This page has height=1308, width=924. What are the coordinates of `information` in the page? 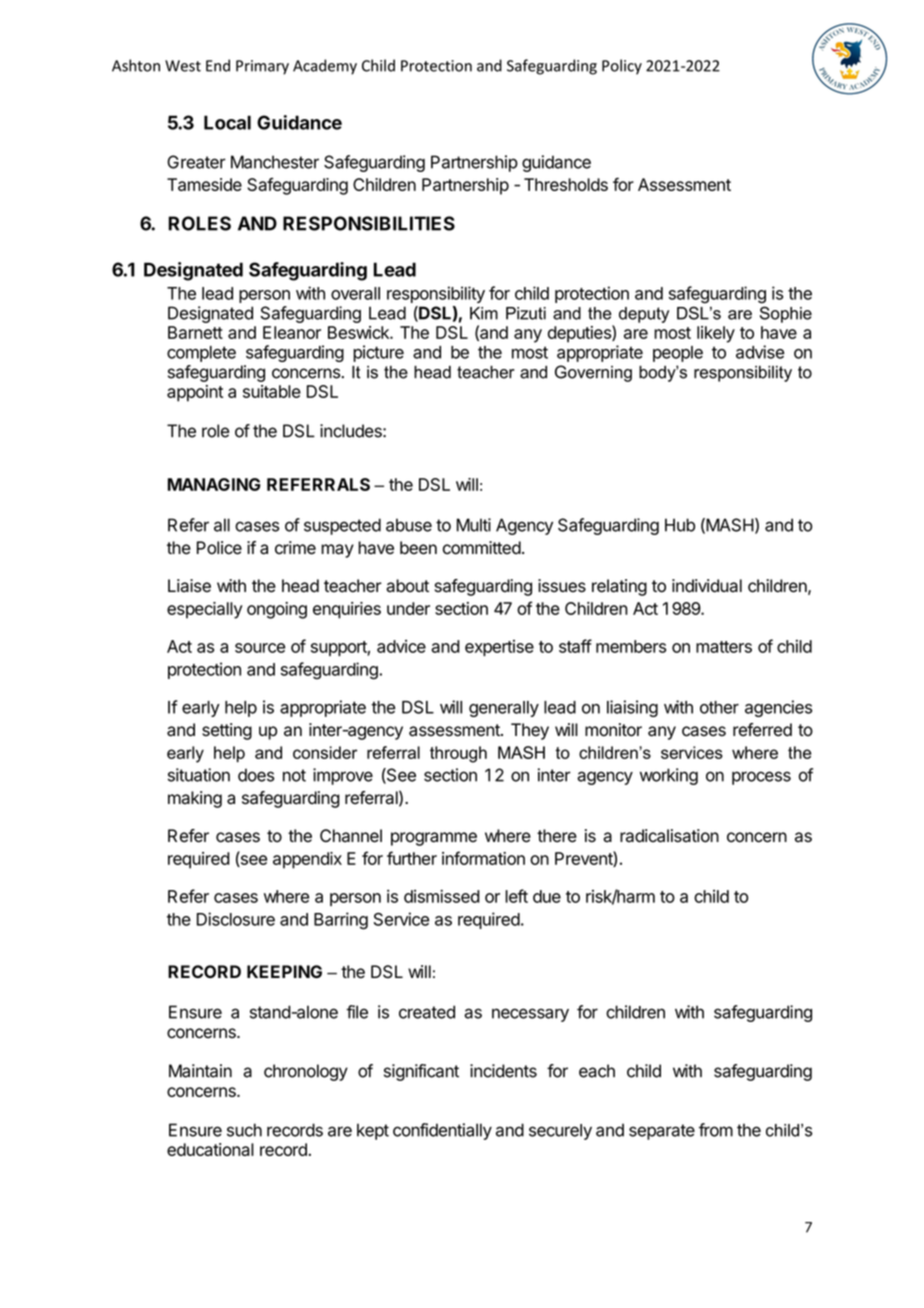 It's located at (483, 858).
